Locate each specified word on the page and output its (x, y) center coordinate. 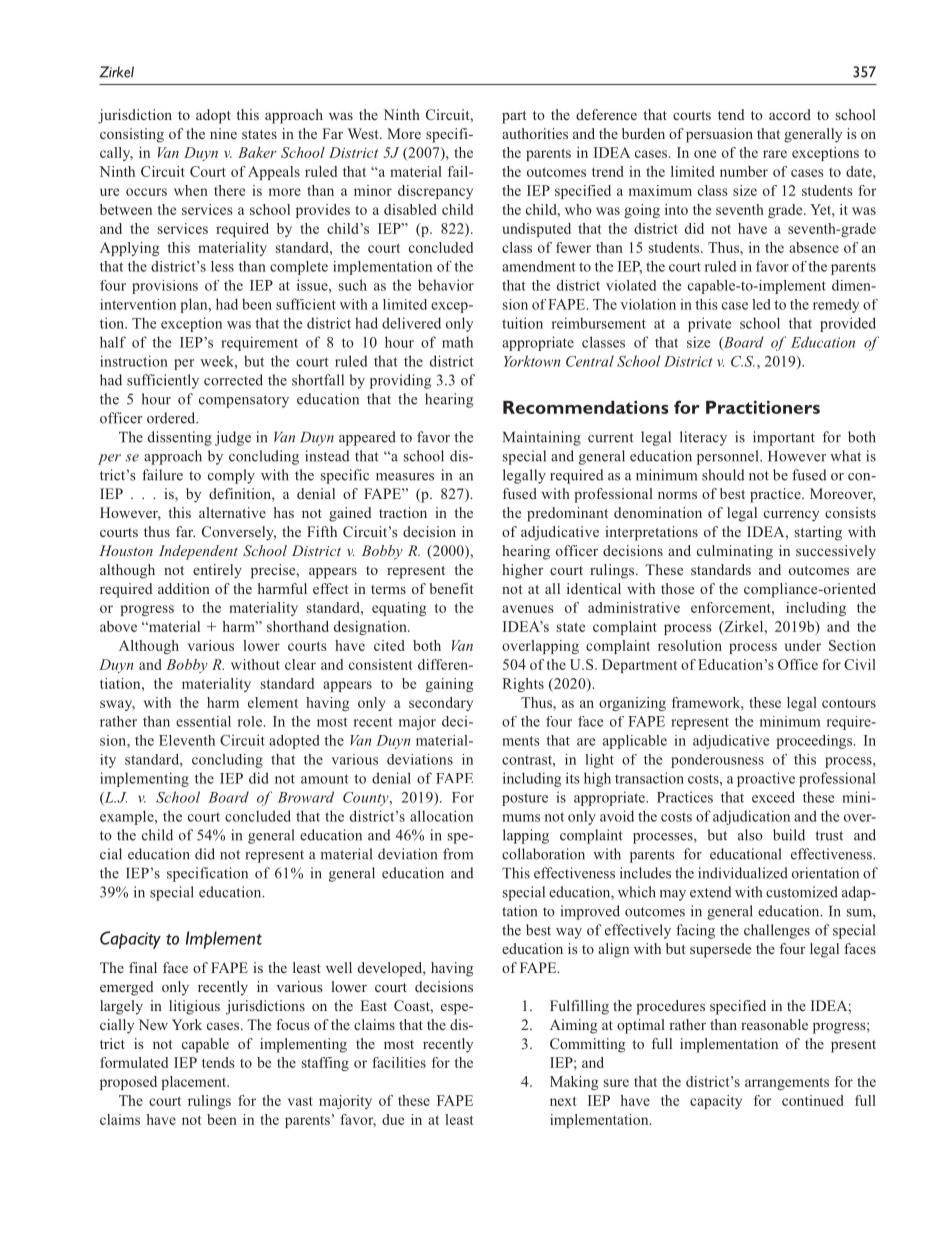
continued (813, 1100)
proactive (766, 779)
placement (195, 1083)
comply (231, 476)
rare (775, 154)
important (784, 438)
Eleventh (187, 740)
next (563, 1101)
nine (223, 133)
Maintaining (542, 438)
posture (525, 799)
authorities (535, 133)
